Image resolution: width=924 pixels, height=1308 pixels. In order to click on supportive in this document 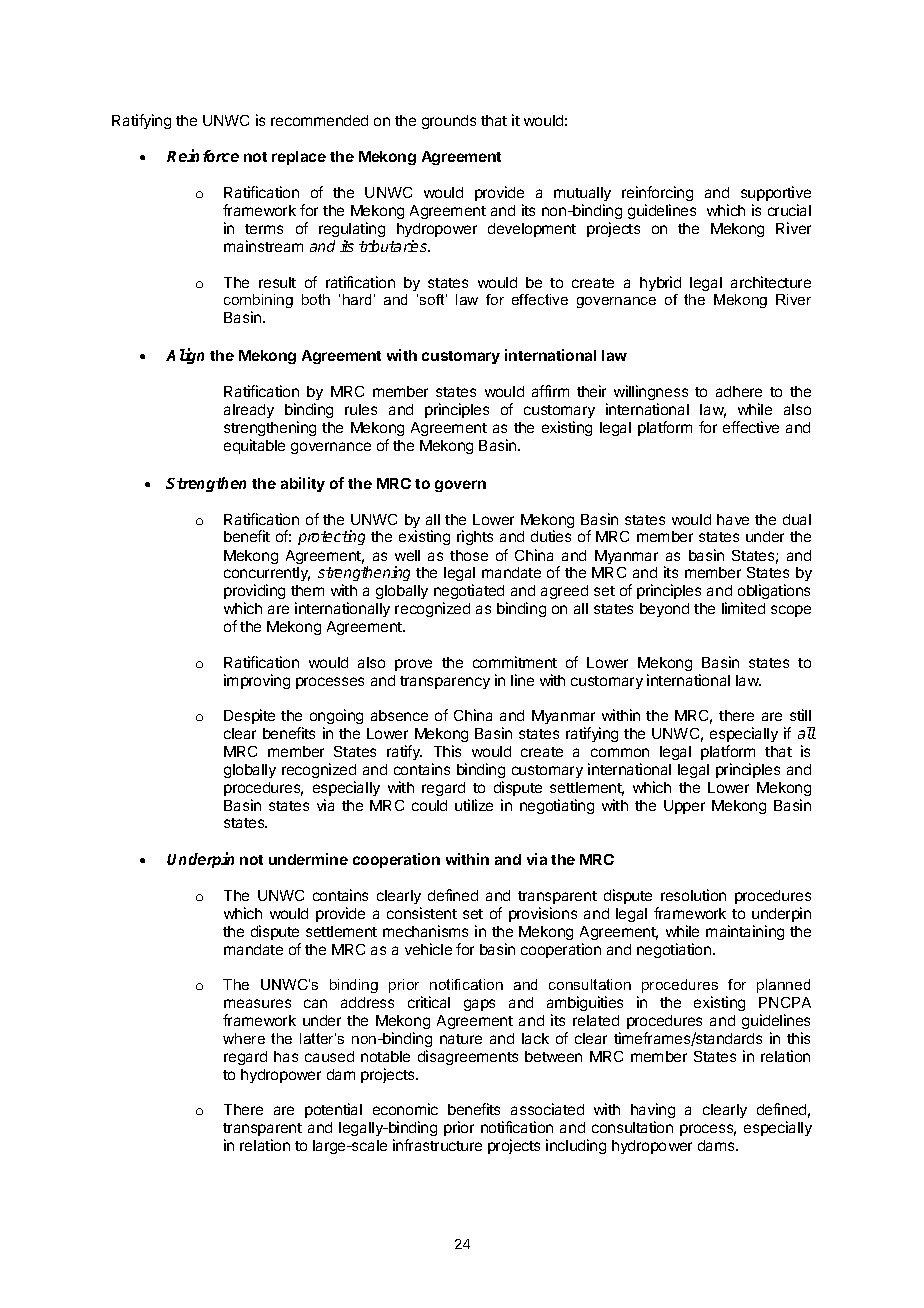, I will do `click(776, 193)`.
